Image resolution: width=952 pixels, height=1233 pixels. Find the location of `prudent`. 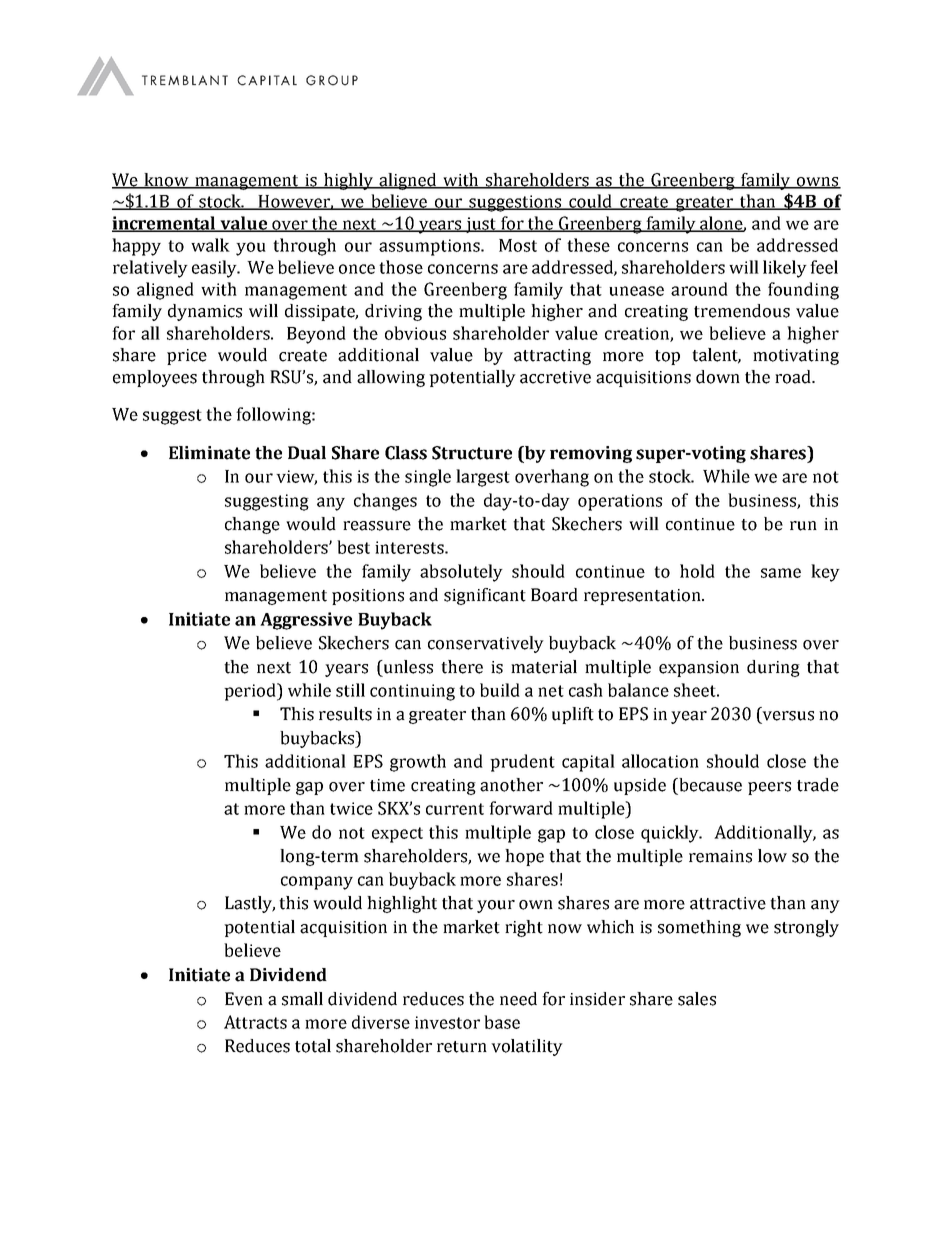

prudent is located at coordinates (522, 763).
